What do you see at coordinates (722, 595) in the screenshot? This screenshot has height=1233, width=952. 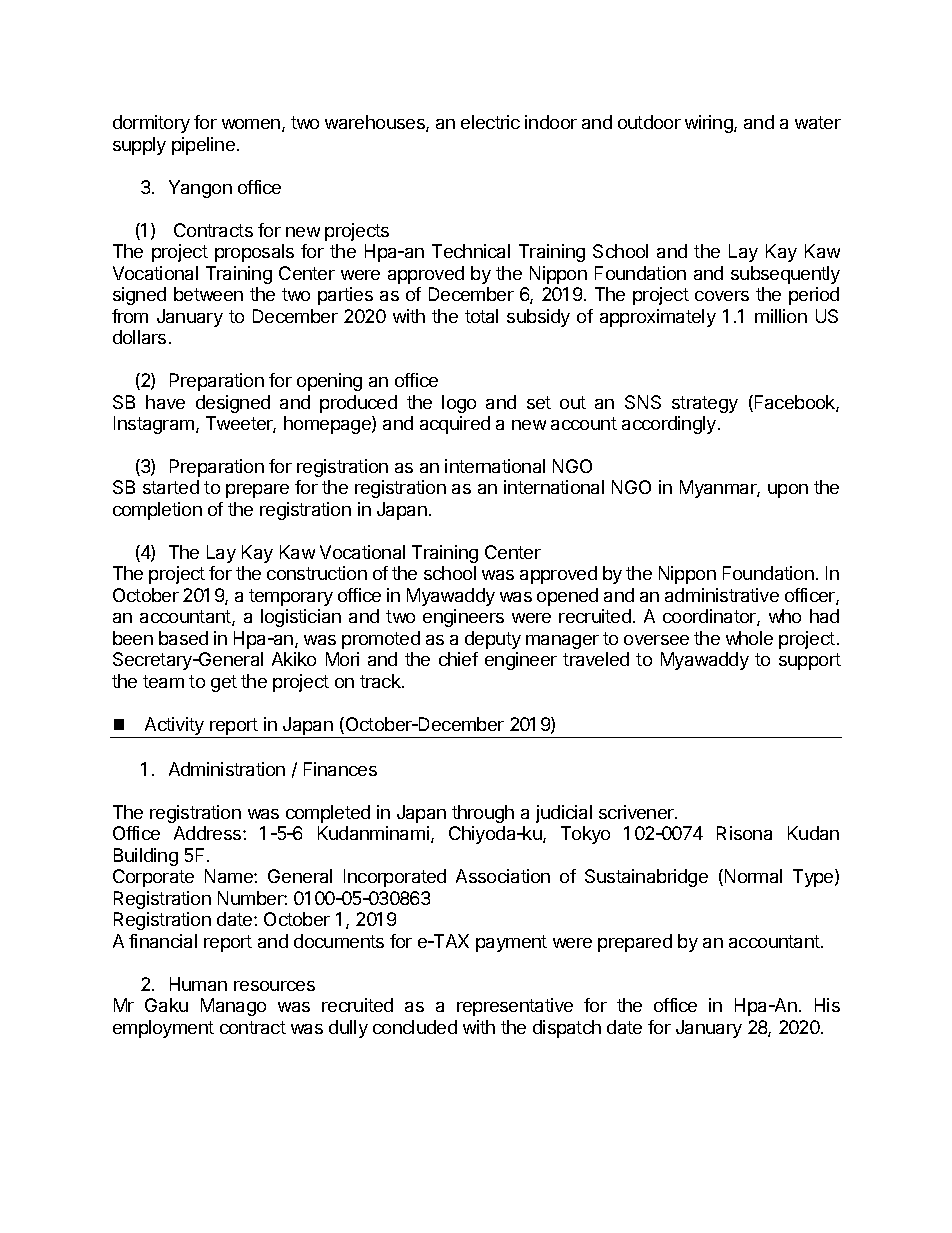 I see `administrative` at bounding box center [722, 595].
